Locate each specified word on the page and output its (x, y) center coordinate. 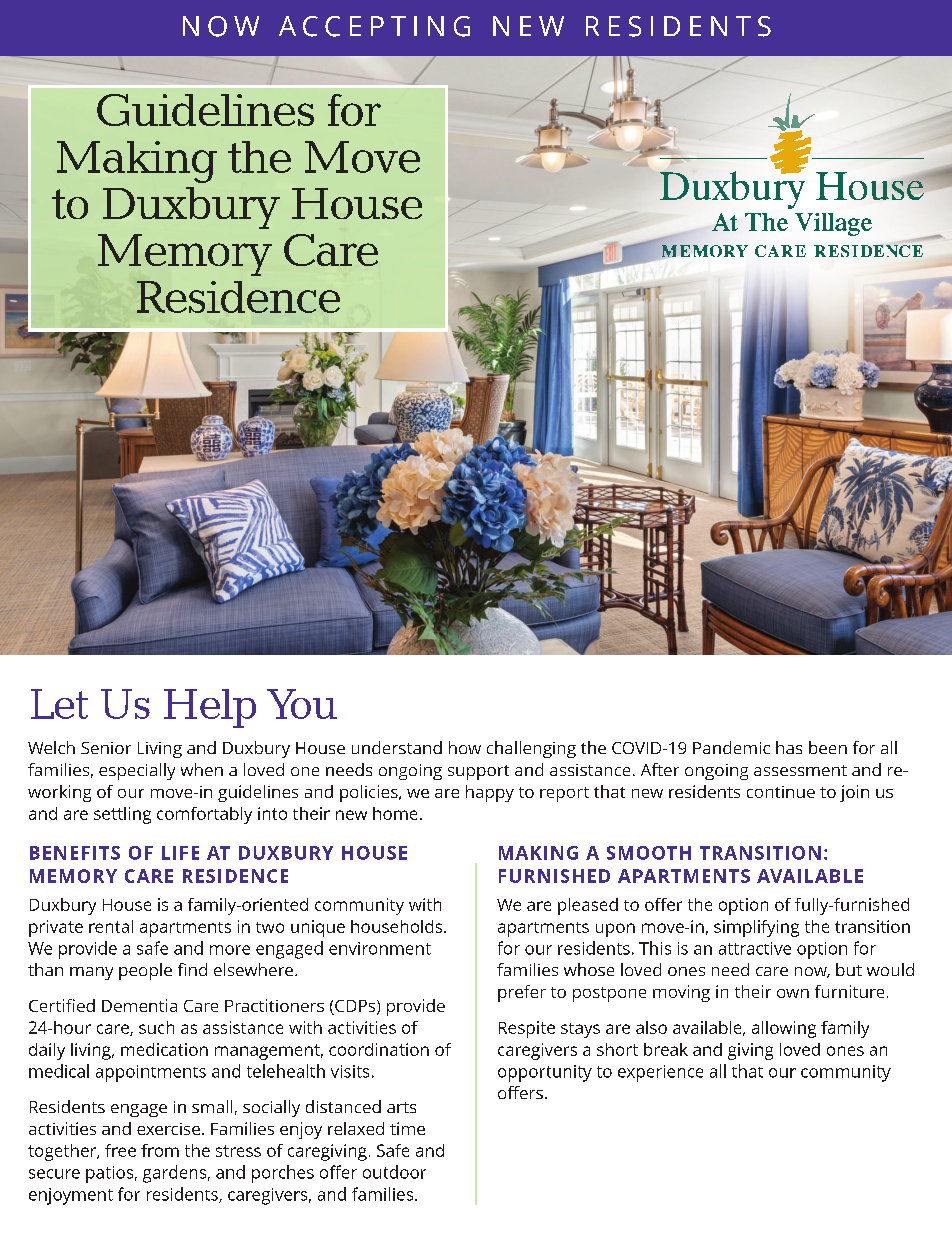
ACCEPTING (374, 26)
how (465, 747)
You (302, 704)
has (789, 747)
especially (137, 771)
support (478, 772)
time (407, 1128)
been (828, 747)
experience (660, 1073)
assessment (800, 770)
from (160, 1150)
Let (59, 704)
